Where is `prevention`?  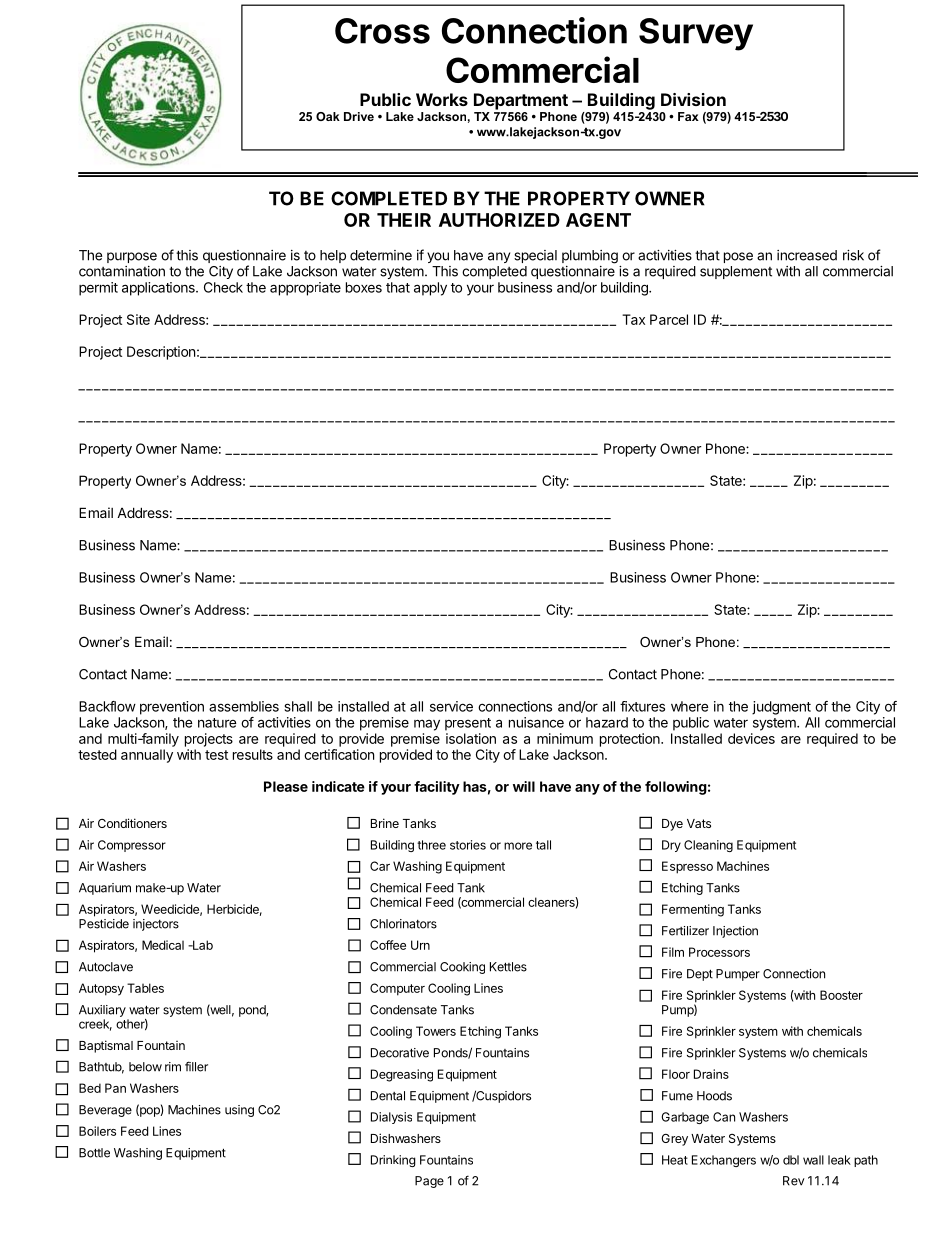
prevention is located at coordinates (172, 708).
